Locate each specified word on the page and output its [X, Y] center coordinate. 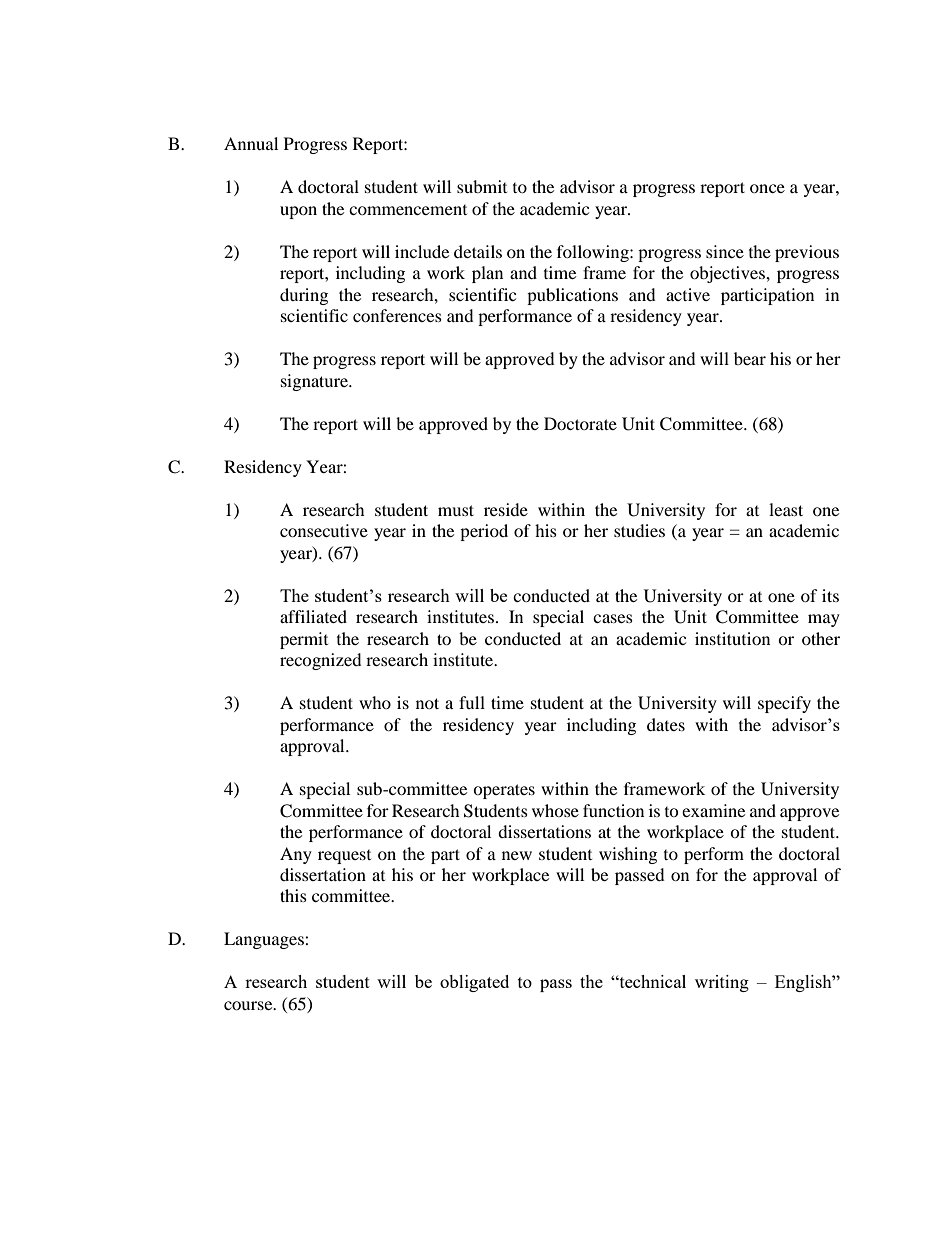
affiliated [313, 616]
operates [504, 791]
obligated [474, 983]
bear [750, 358]
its [830, 595]
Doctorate [580, 423]
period [484, 532]
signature [316, 382]
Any [296, 855]
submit [482, 186]
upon [298, 212]
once [767, 188]
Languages [265, 940]
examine [713, 810]
